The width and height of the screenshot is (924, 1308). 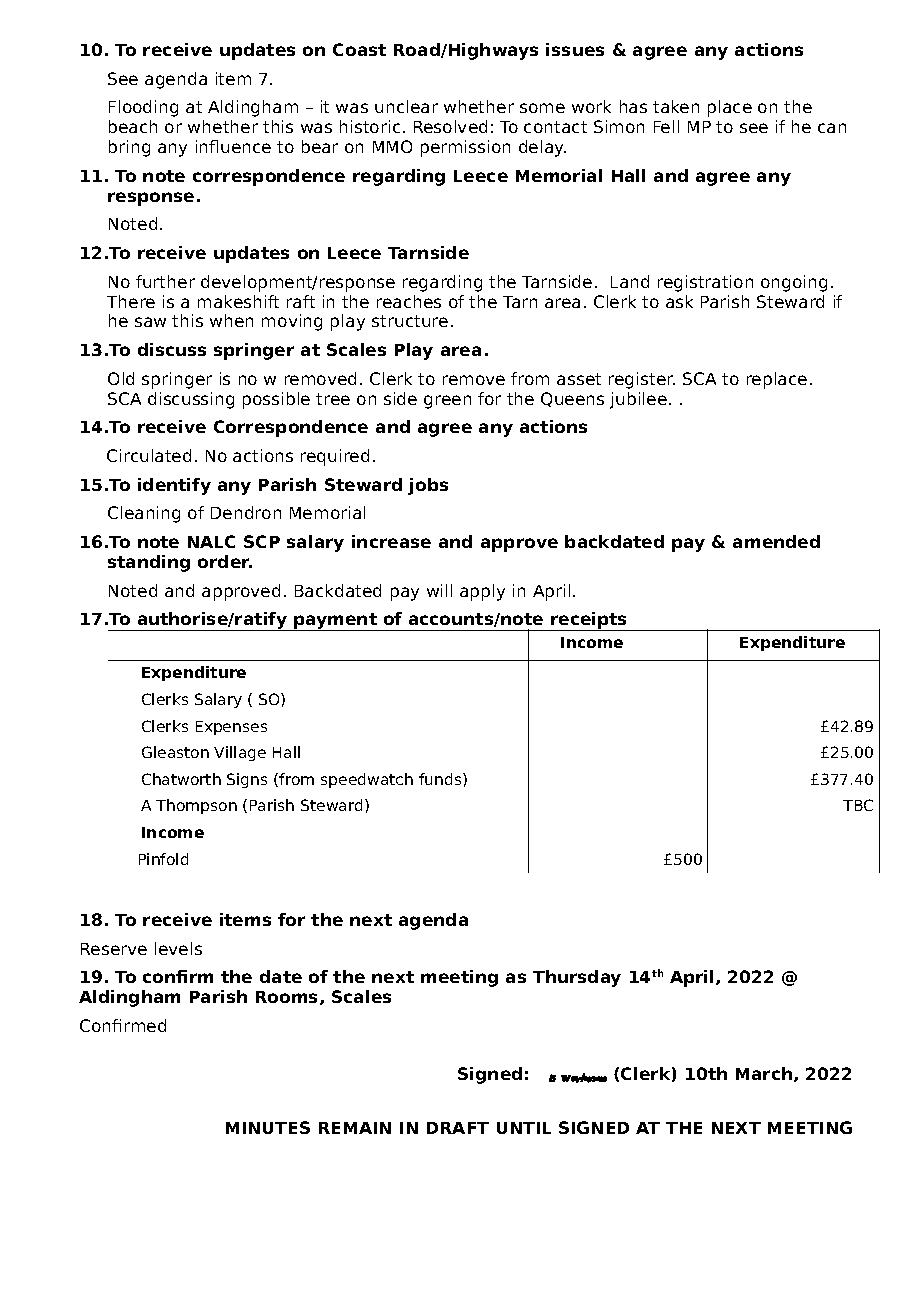 What do you see at coordinates (542, 108) in the screenshot?
I see `some` at bounding box center [542, 108].
